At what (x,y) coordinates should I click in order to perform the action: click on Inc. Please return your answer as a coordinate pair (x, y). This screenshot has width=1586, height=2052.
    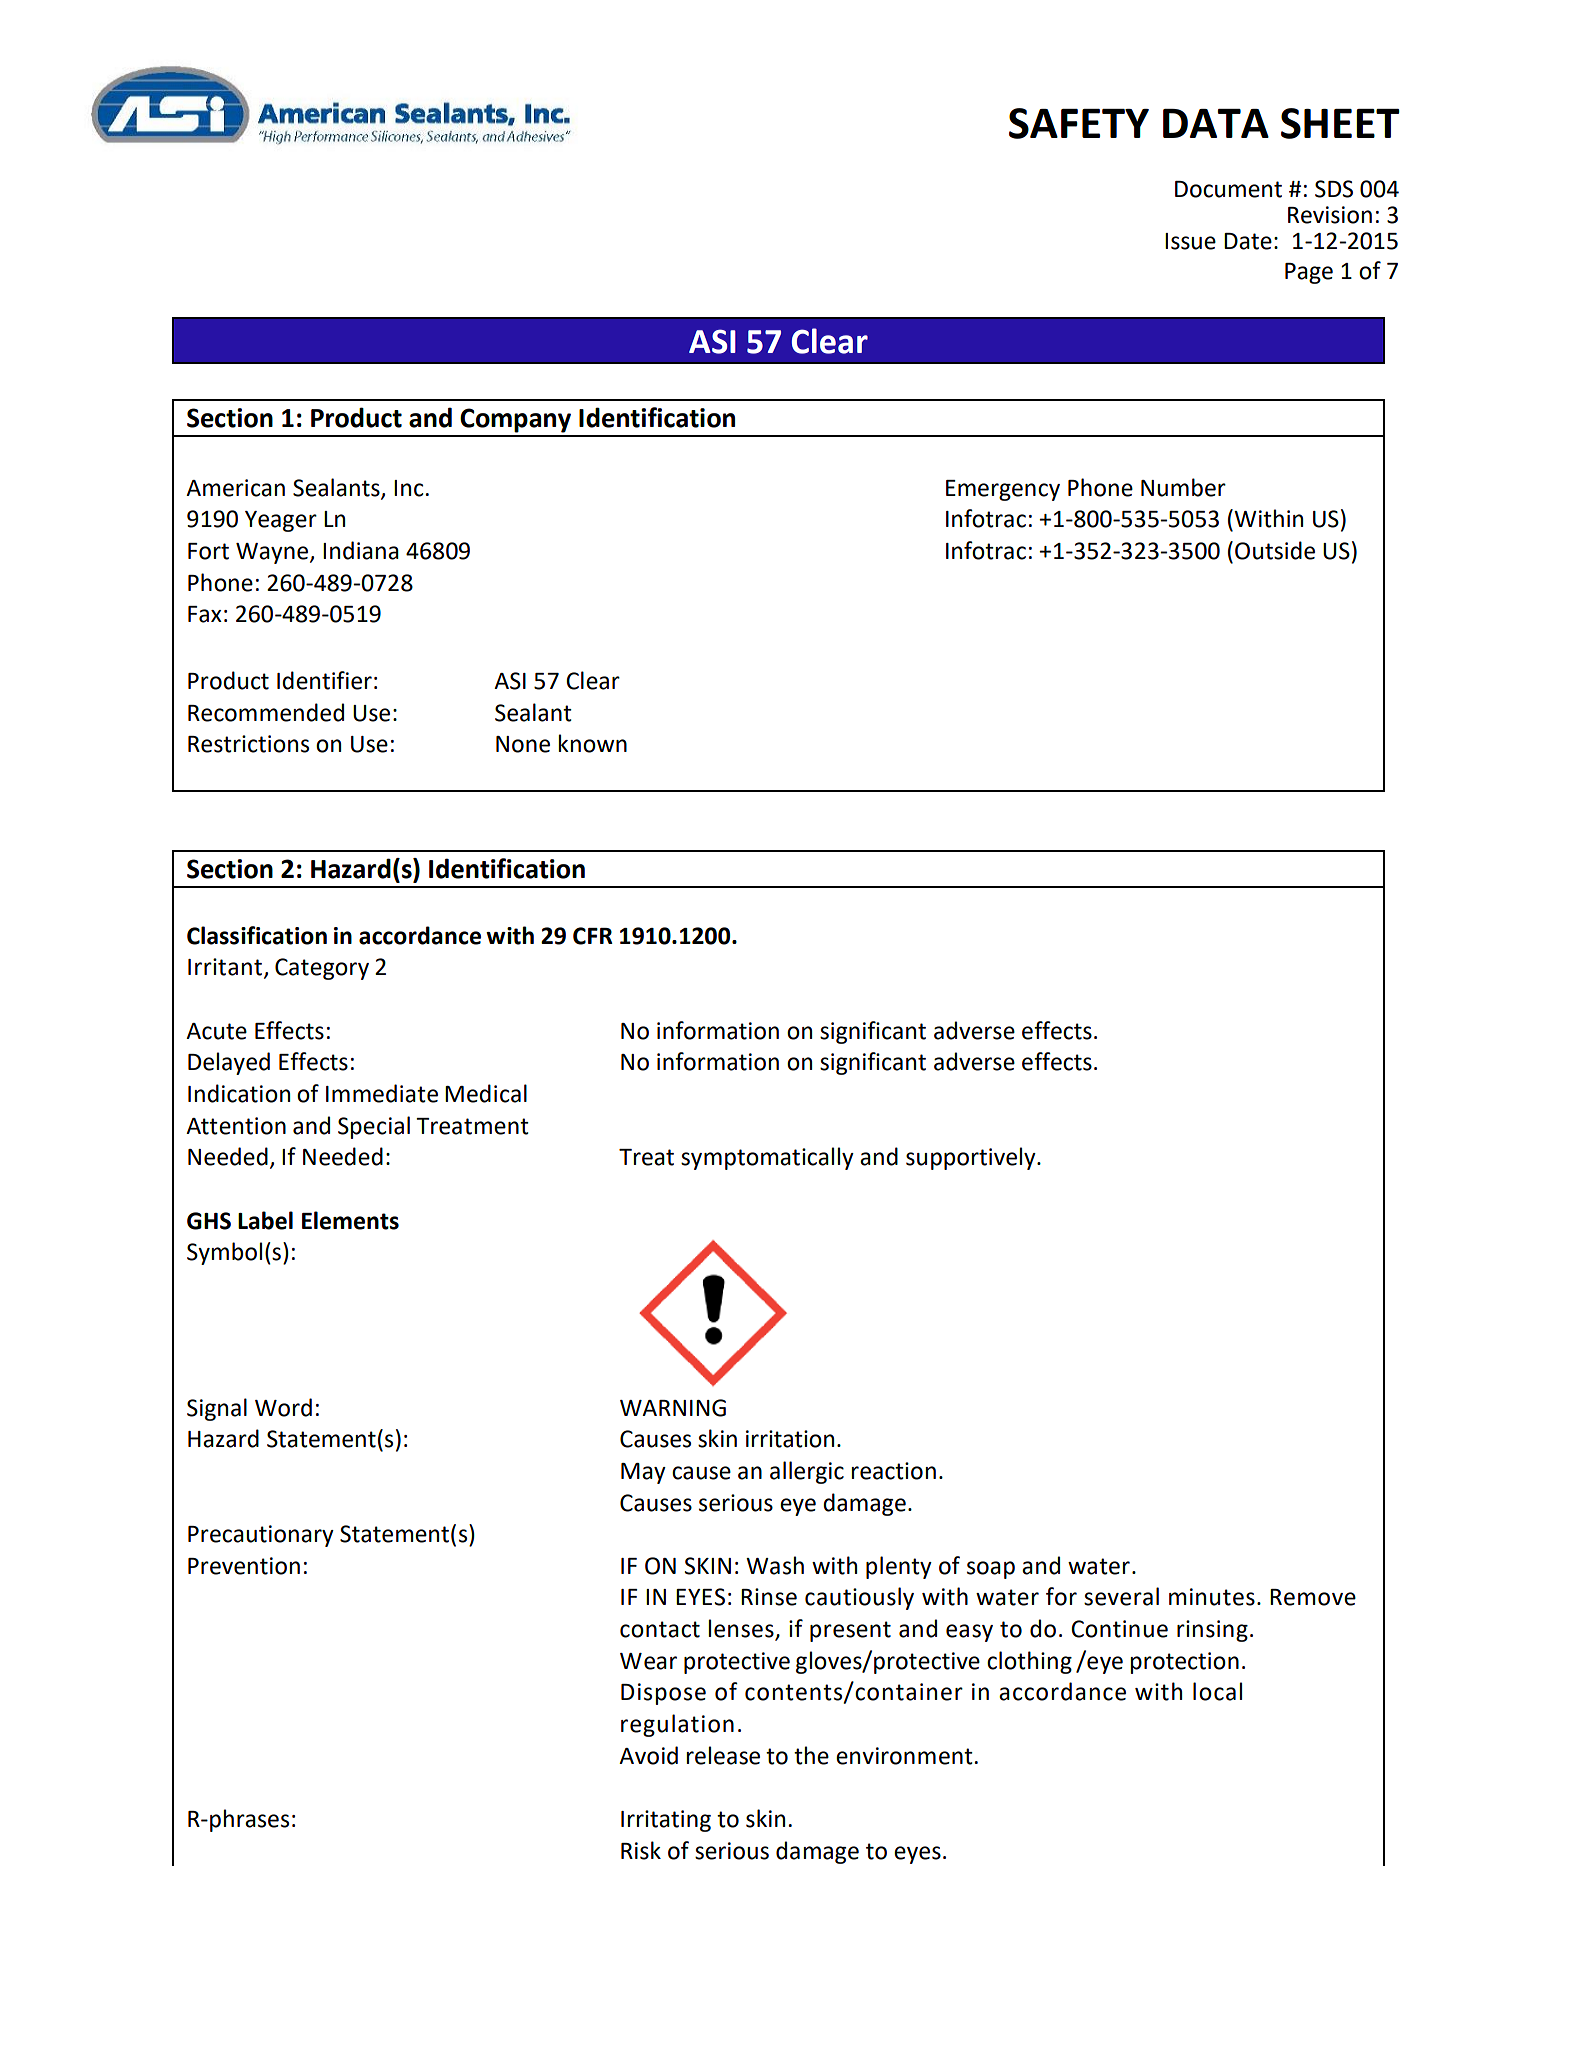
    Looking at the image, I should click on (408, 488).
